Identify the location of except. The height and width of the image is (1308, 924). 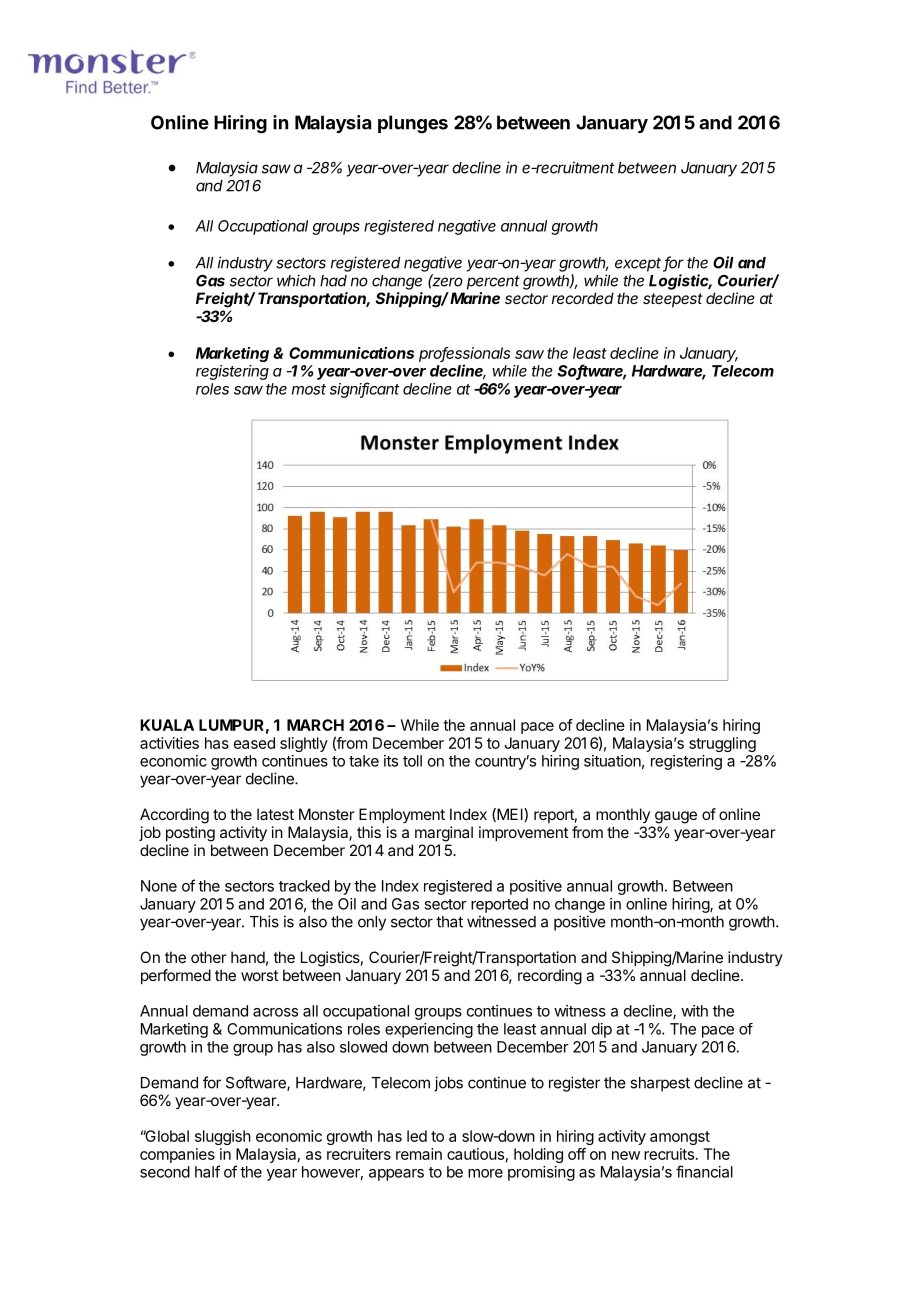
(639, 264).
